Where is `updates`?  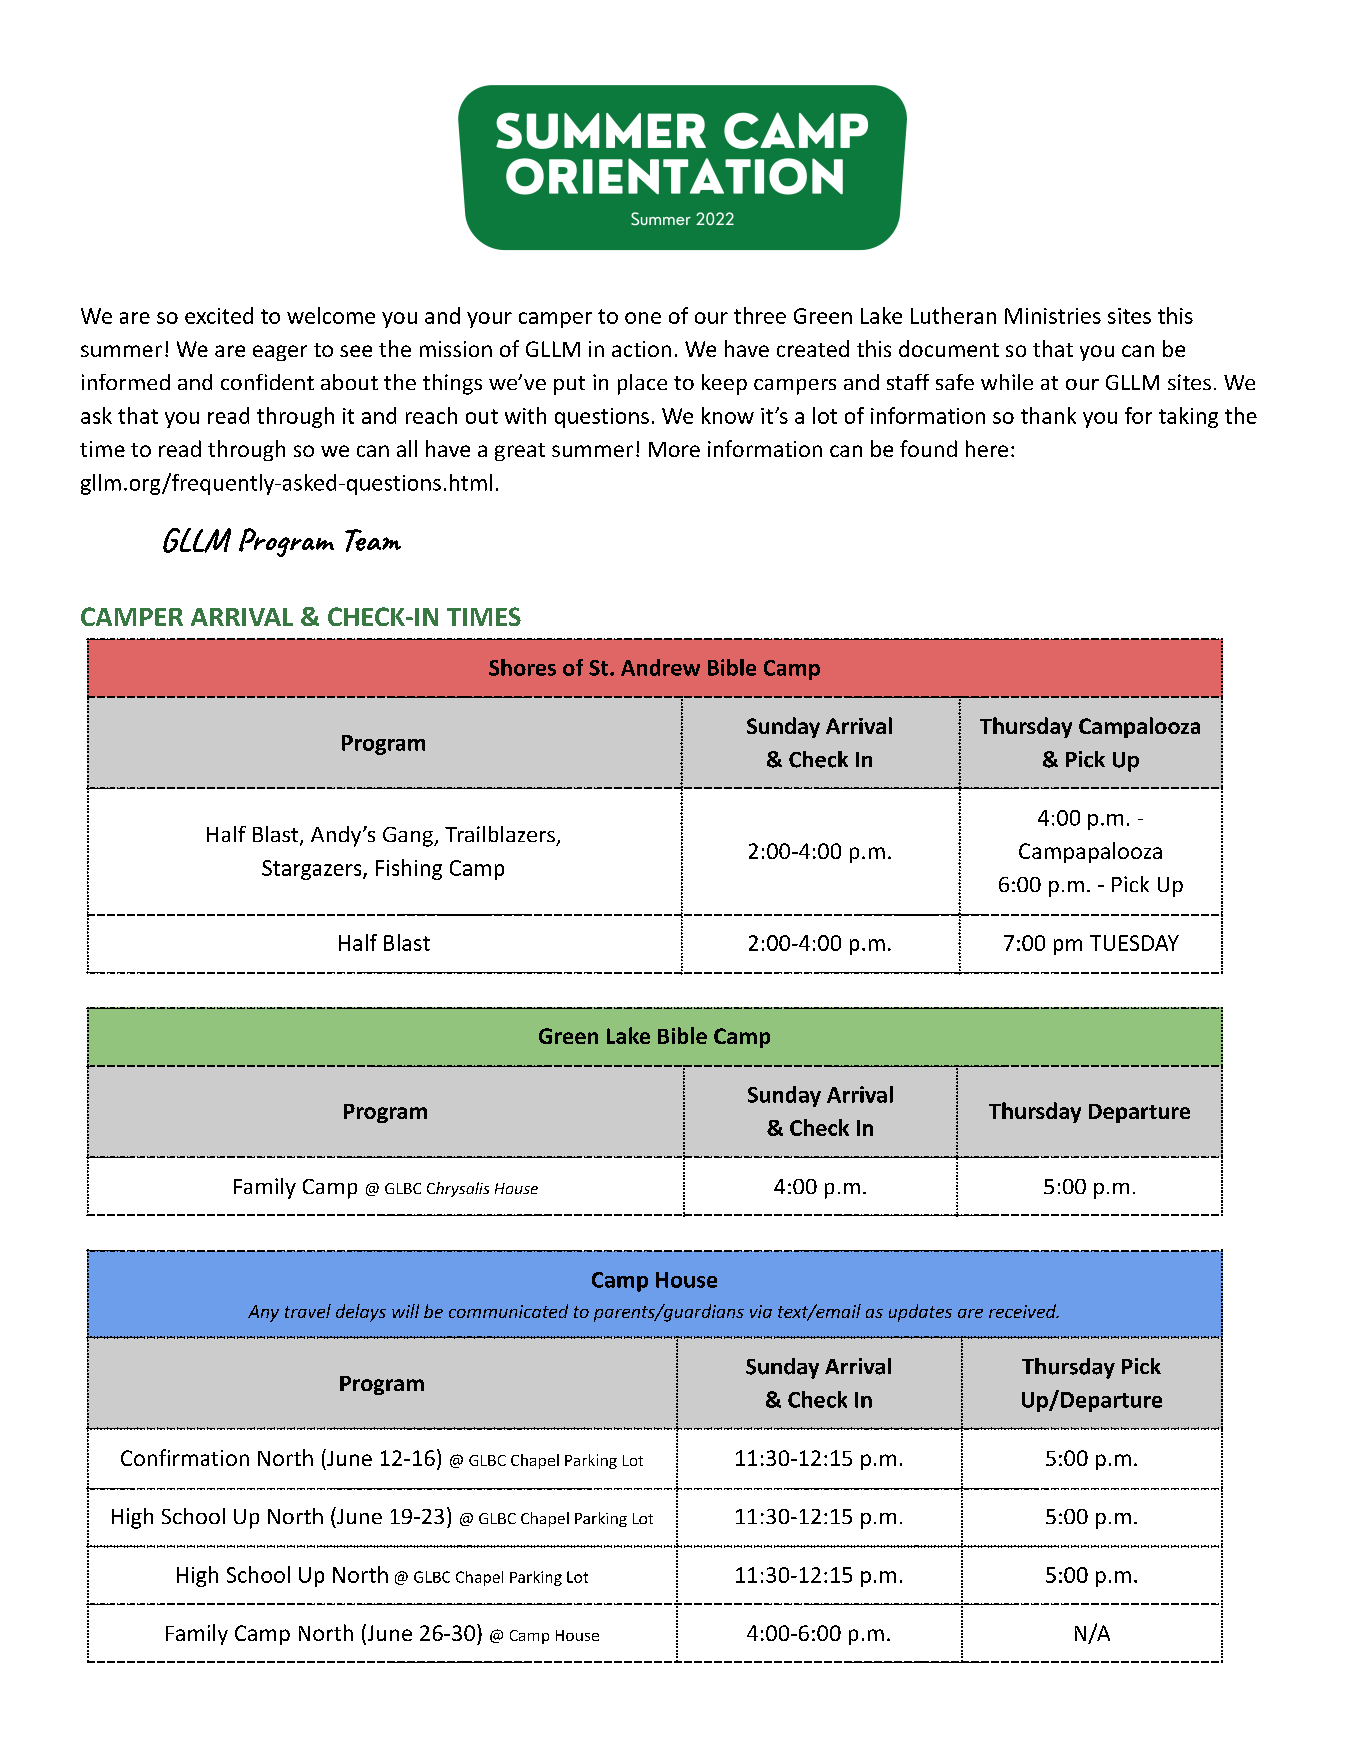
updates is located at coordinates (920, 1313).
